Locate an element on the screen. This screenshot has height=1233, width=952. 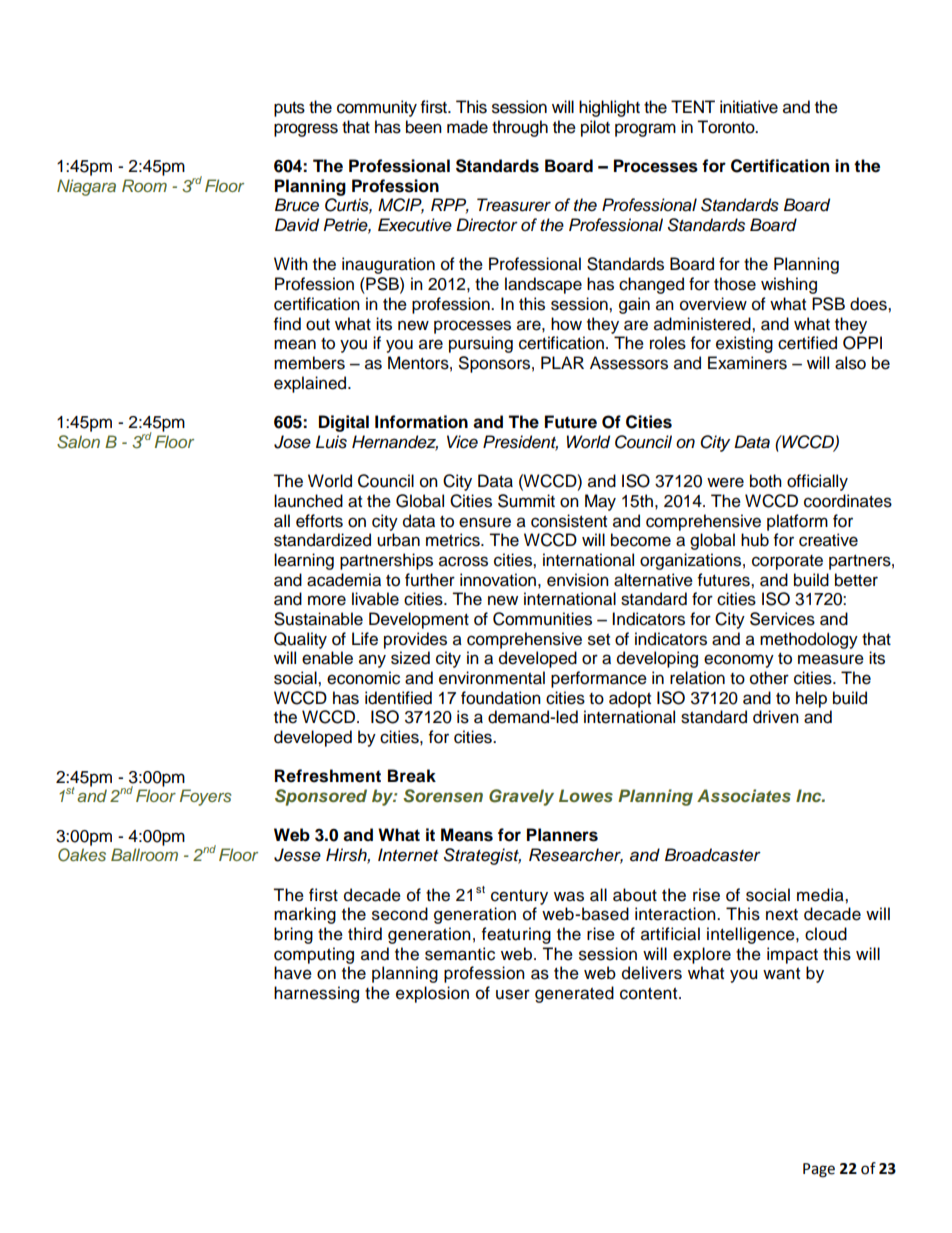
harnessing is located at coordinates (316, 994).
